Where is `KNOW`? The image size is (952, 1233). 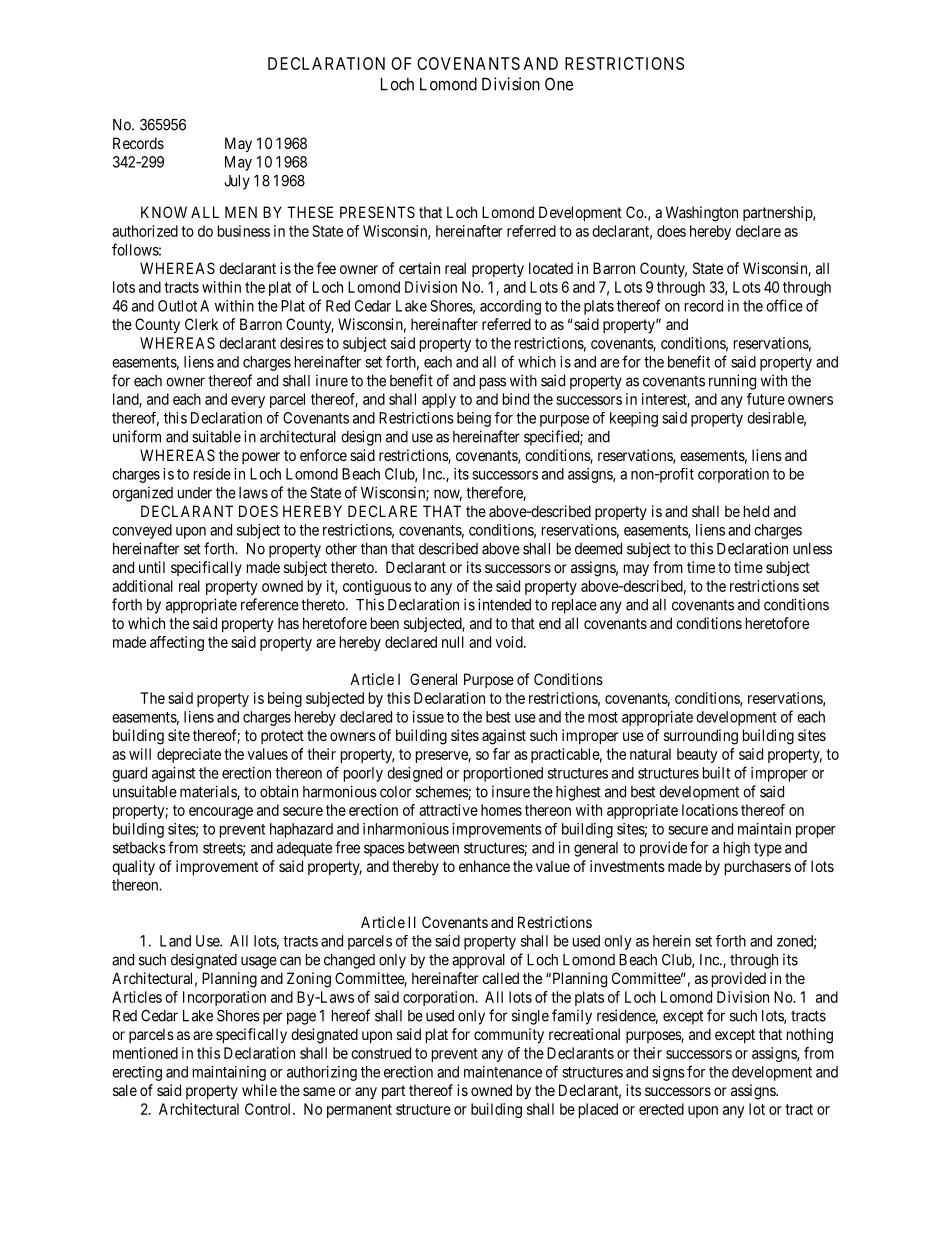 KNOW is located at coordinates (164, 212).
